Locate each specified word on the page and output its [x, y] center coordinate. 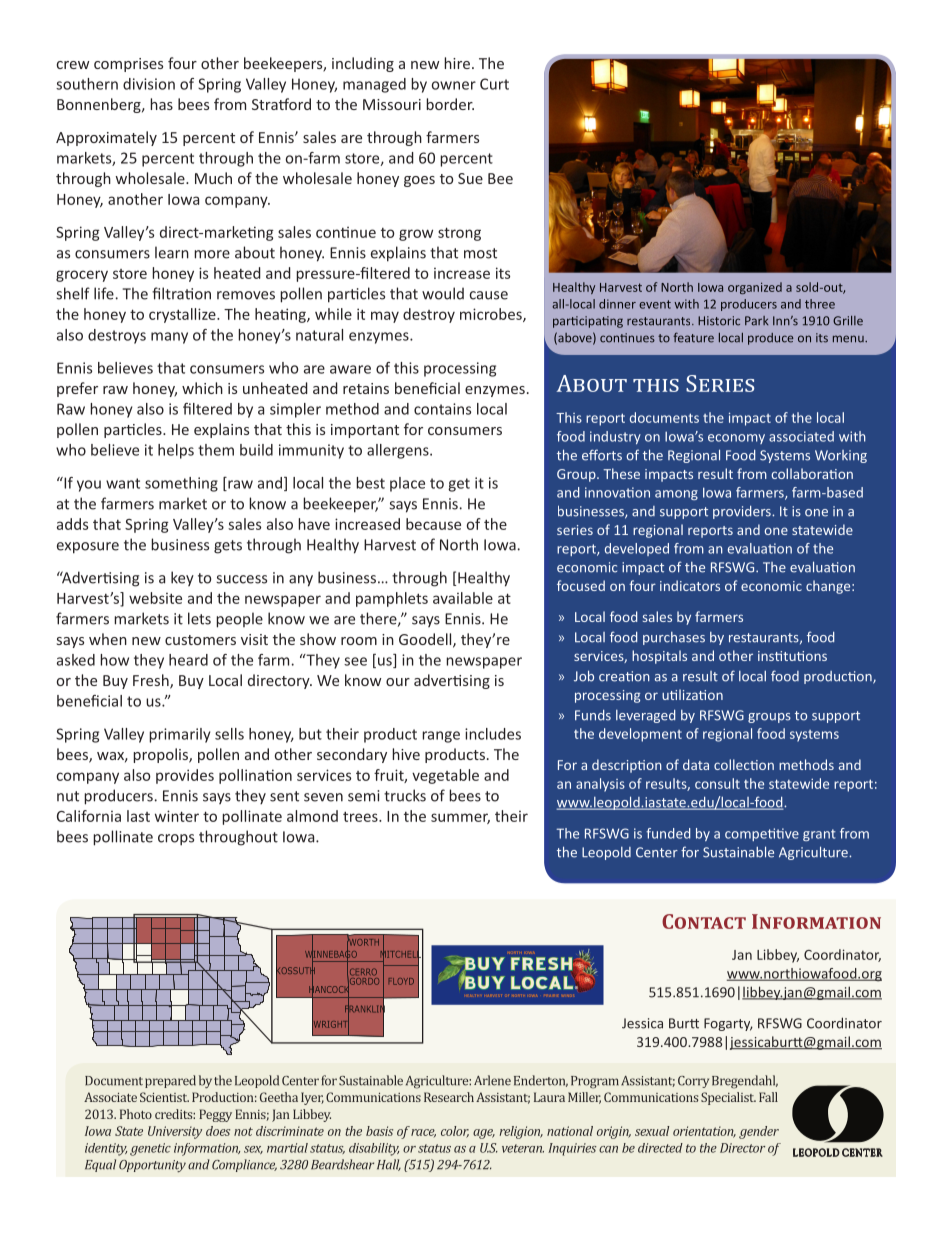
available [463, 598]
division [149, 84]
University [175, 1132]
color [455, 1132]
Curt [494, 84]
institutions [792, 656]
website [155, 598]
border [450, 104]
